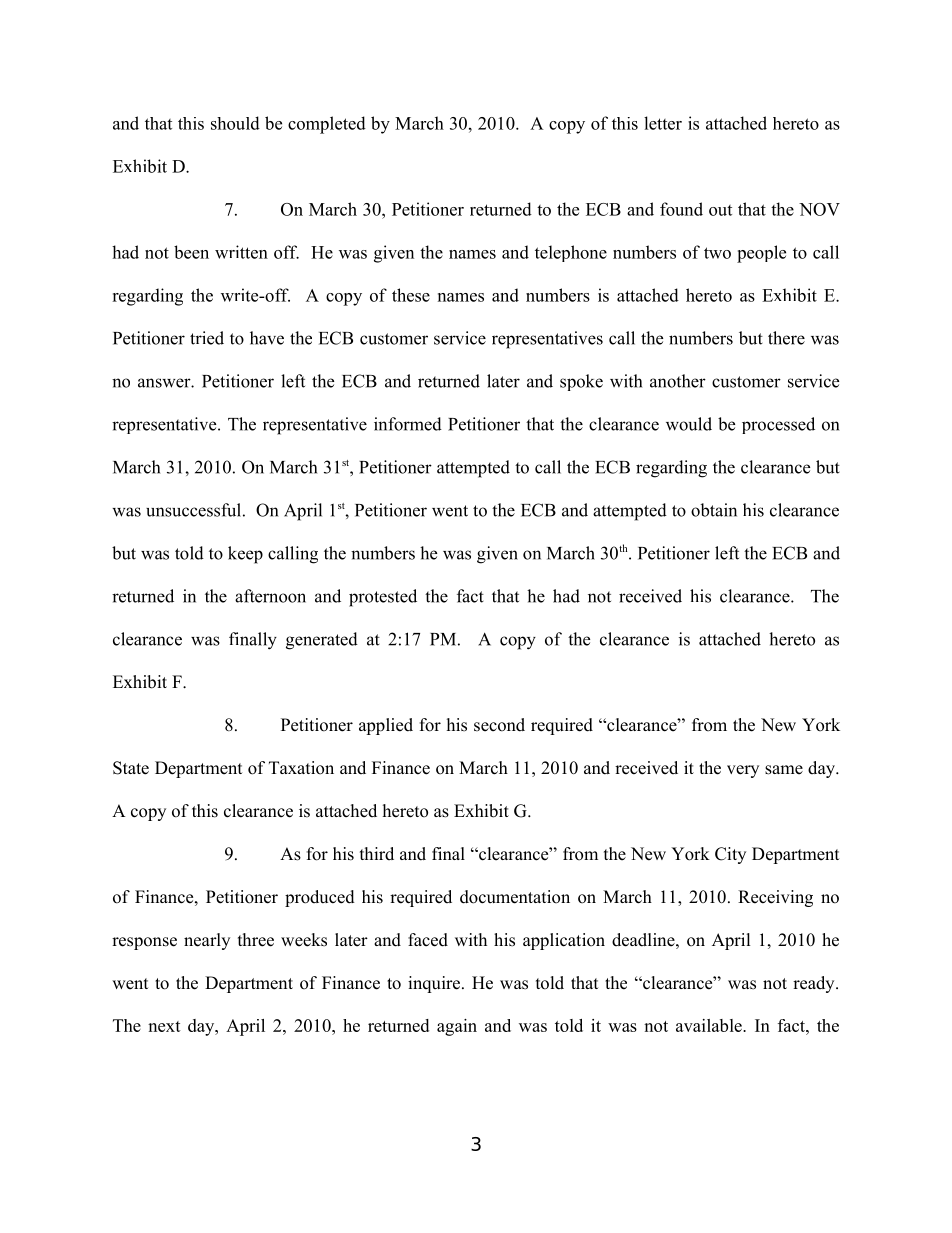 This image has height=1233, width=952. What do you see at coordinates (207, 338) in the image?
I see `tried` at bounding box center [207, 338].
